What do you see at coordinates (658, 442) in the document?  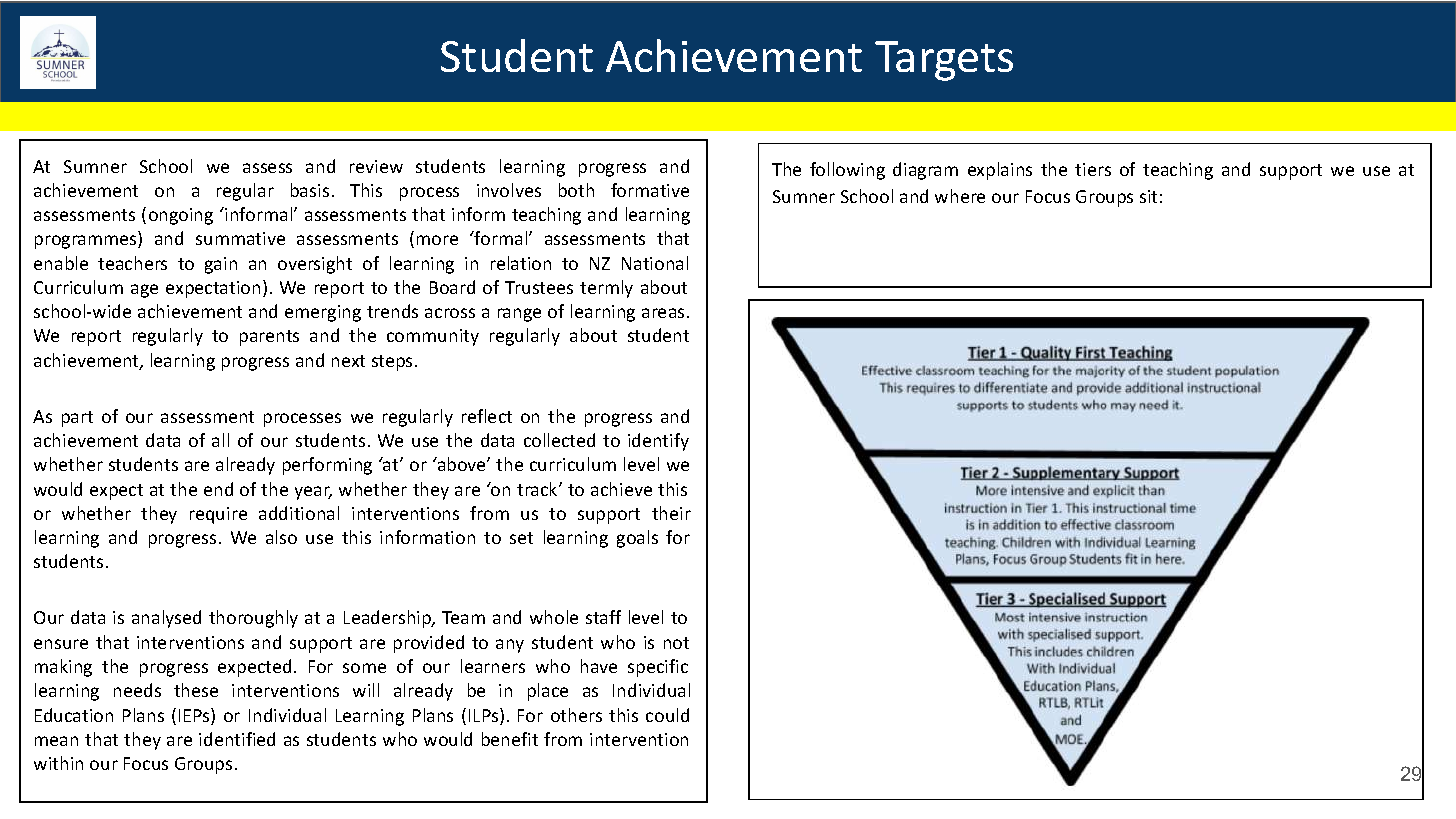 I see `identify` at bounding box center [658, 442].
